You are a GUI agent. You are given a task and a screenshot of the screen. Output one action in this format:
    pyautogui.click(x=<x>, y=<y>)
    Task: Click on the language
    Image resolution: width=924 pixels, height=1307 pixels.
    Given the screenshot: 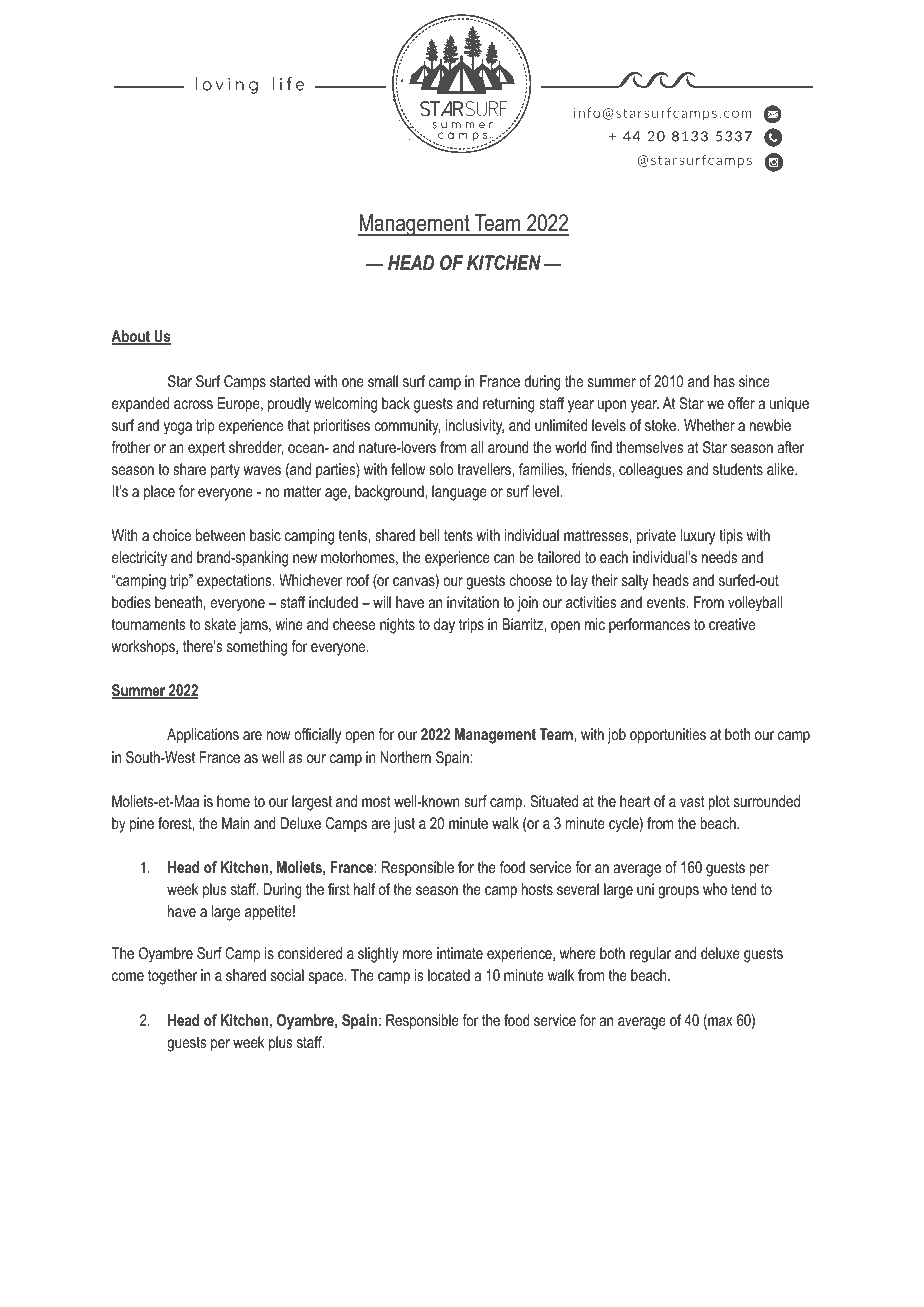 What is the action you would take?
    pyautogui.click(x=459, y=493)
